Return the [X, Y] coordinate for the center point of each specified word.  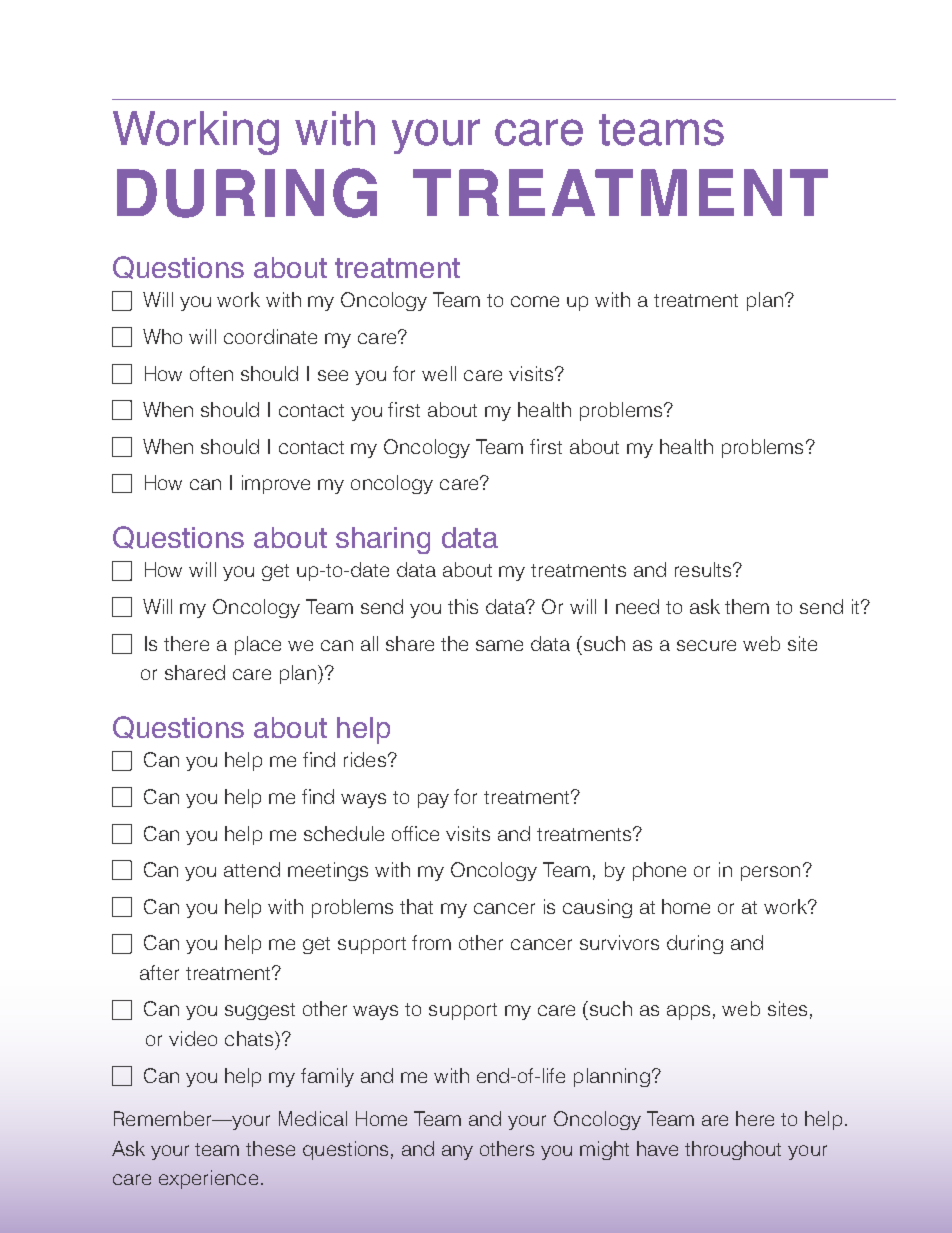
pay [433, 800]
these [270, 1148]
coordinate [270, 336]
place [258, 645]
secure [706, 645]
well [439, 373]
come [535, 301]
